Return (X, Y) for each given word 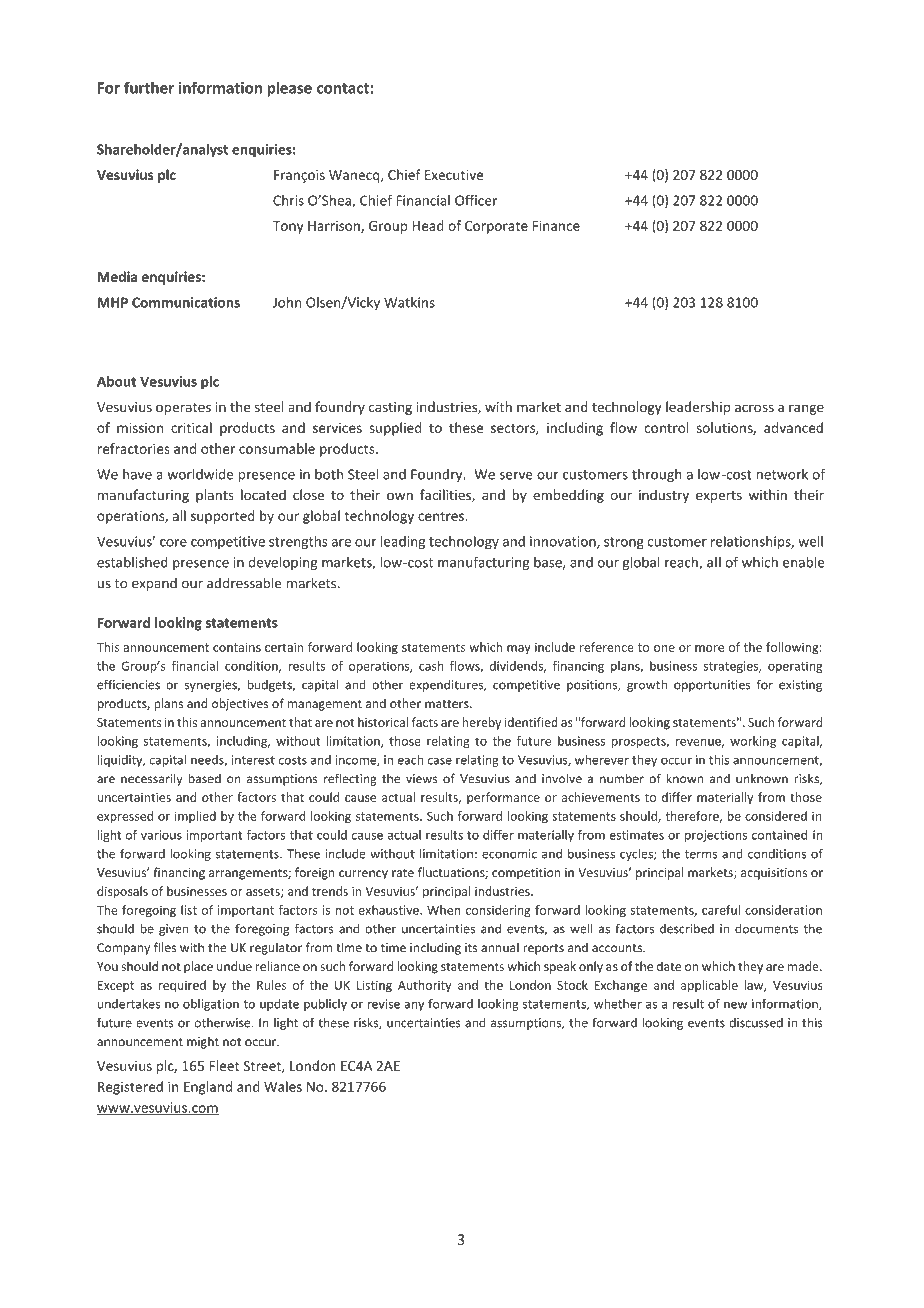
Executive (454, 175)
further (149, 87)
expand (154, 584)
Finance (556, 226)
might (203, 1042)
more (709, 648)
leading (403, 542)
